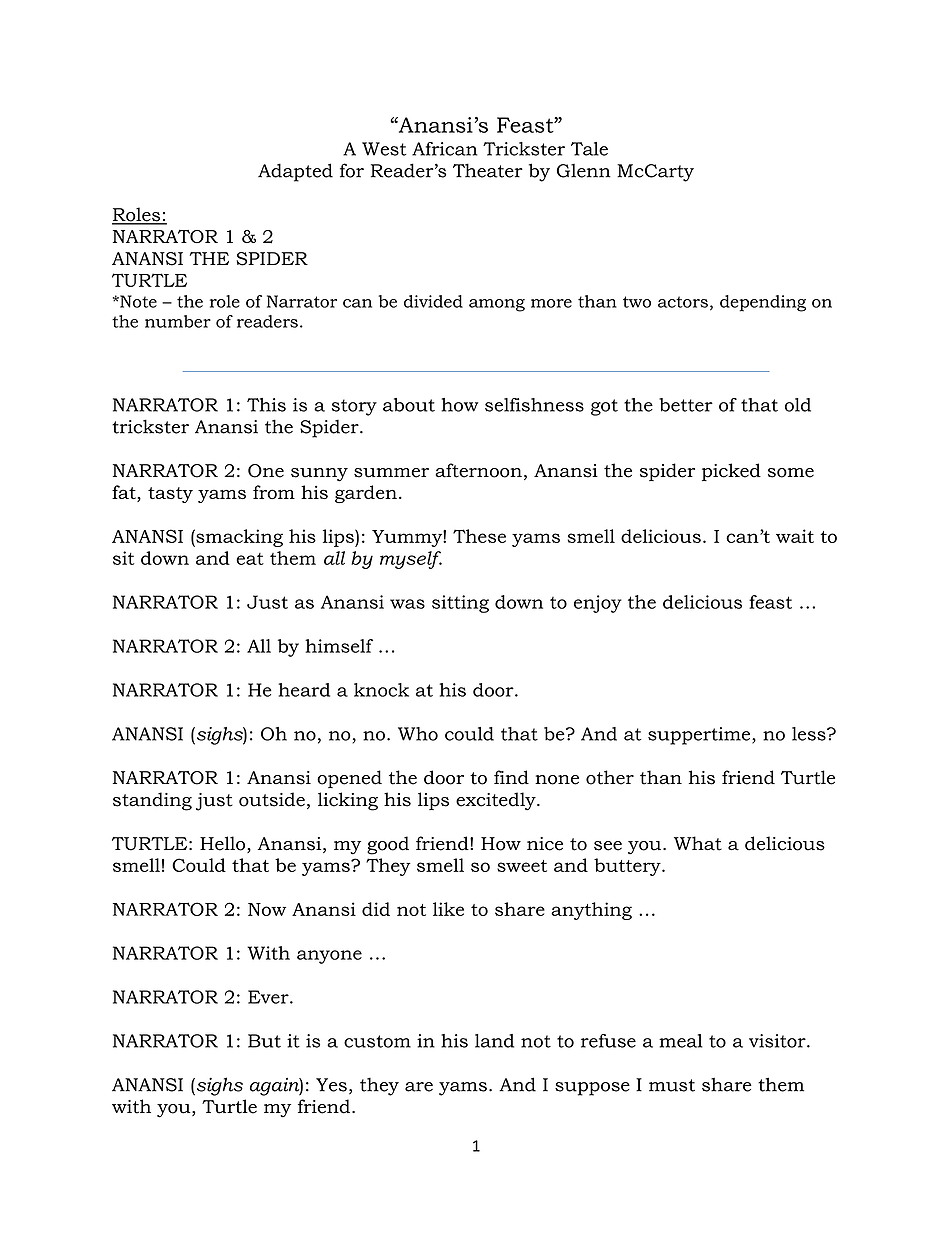 This document has height=1233, width=952. I want to click on enjoy, so click(598, 604).
